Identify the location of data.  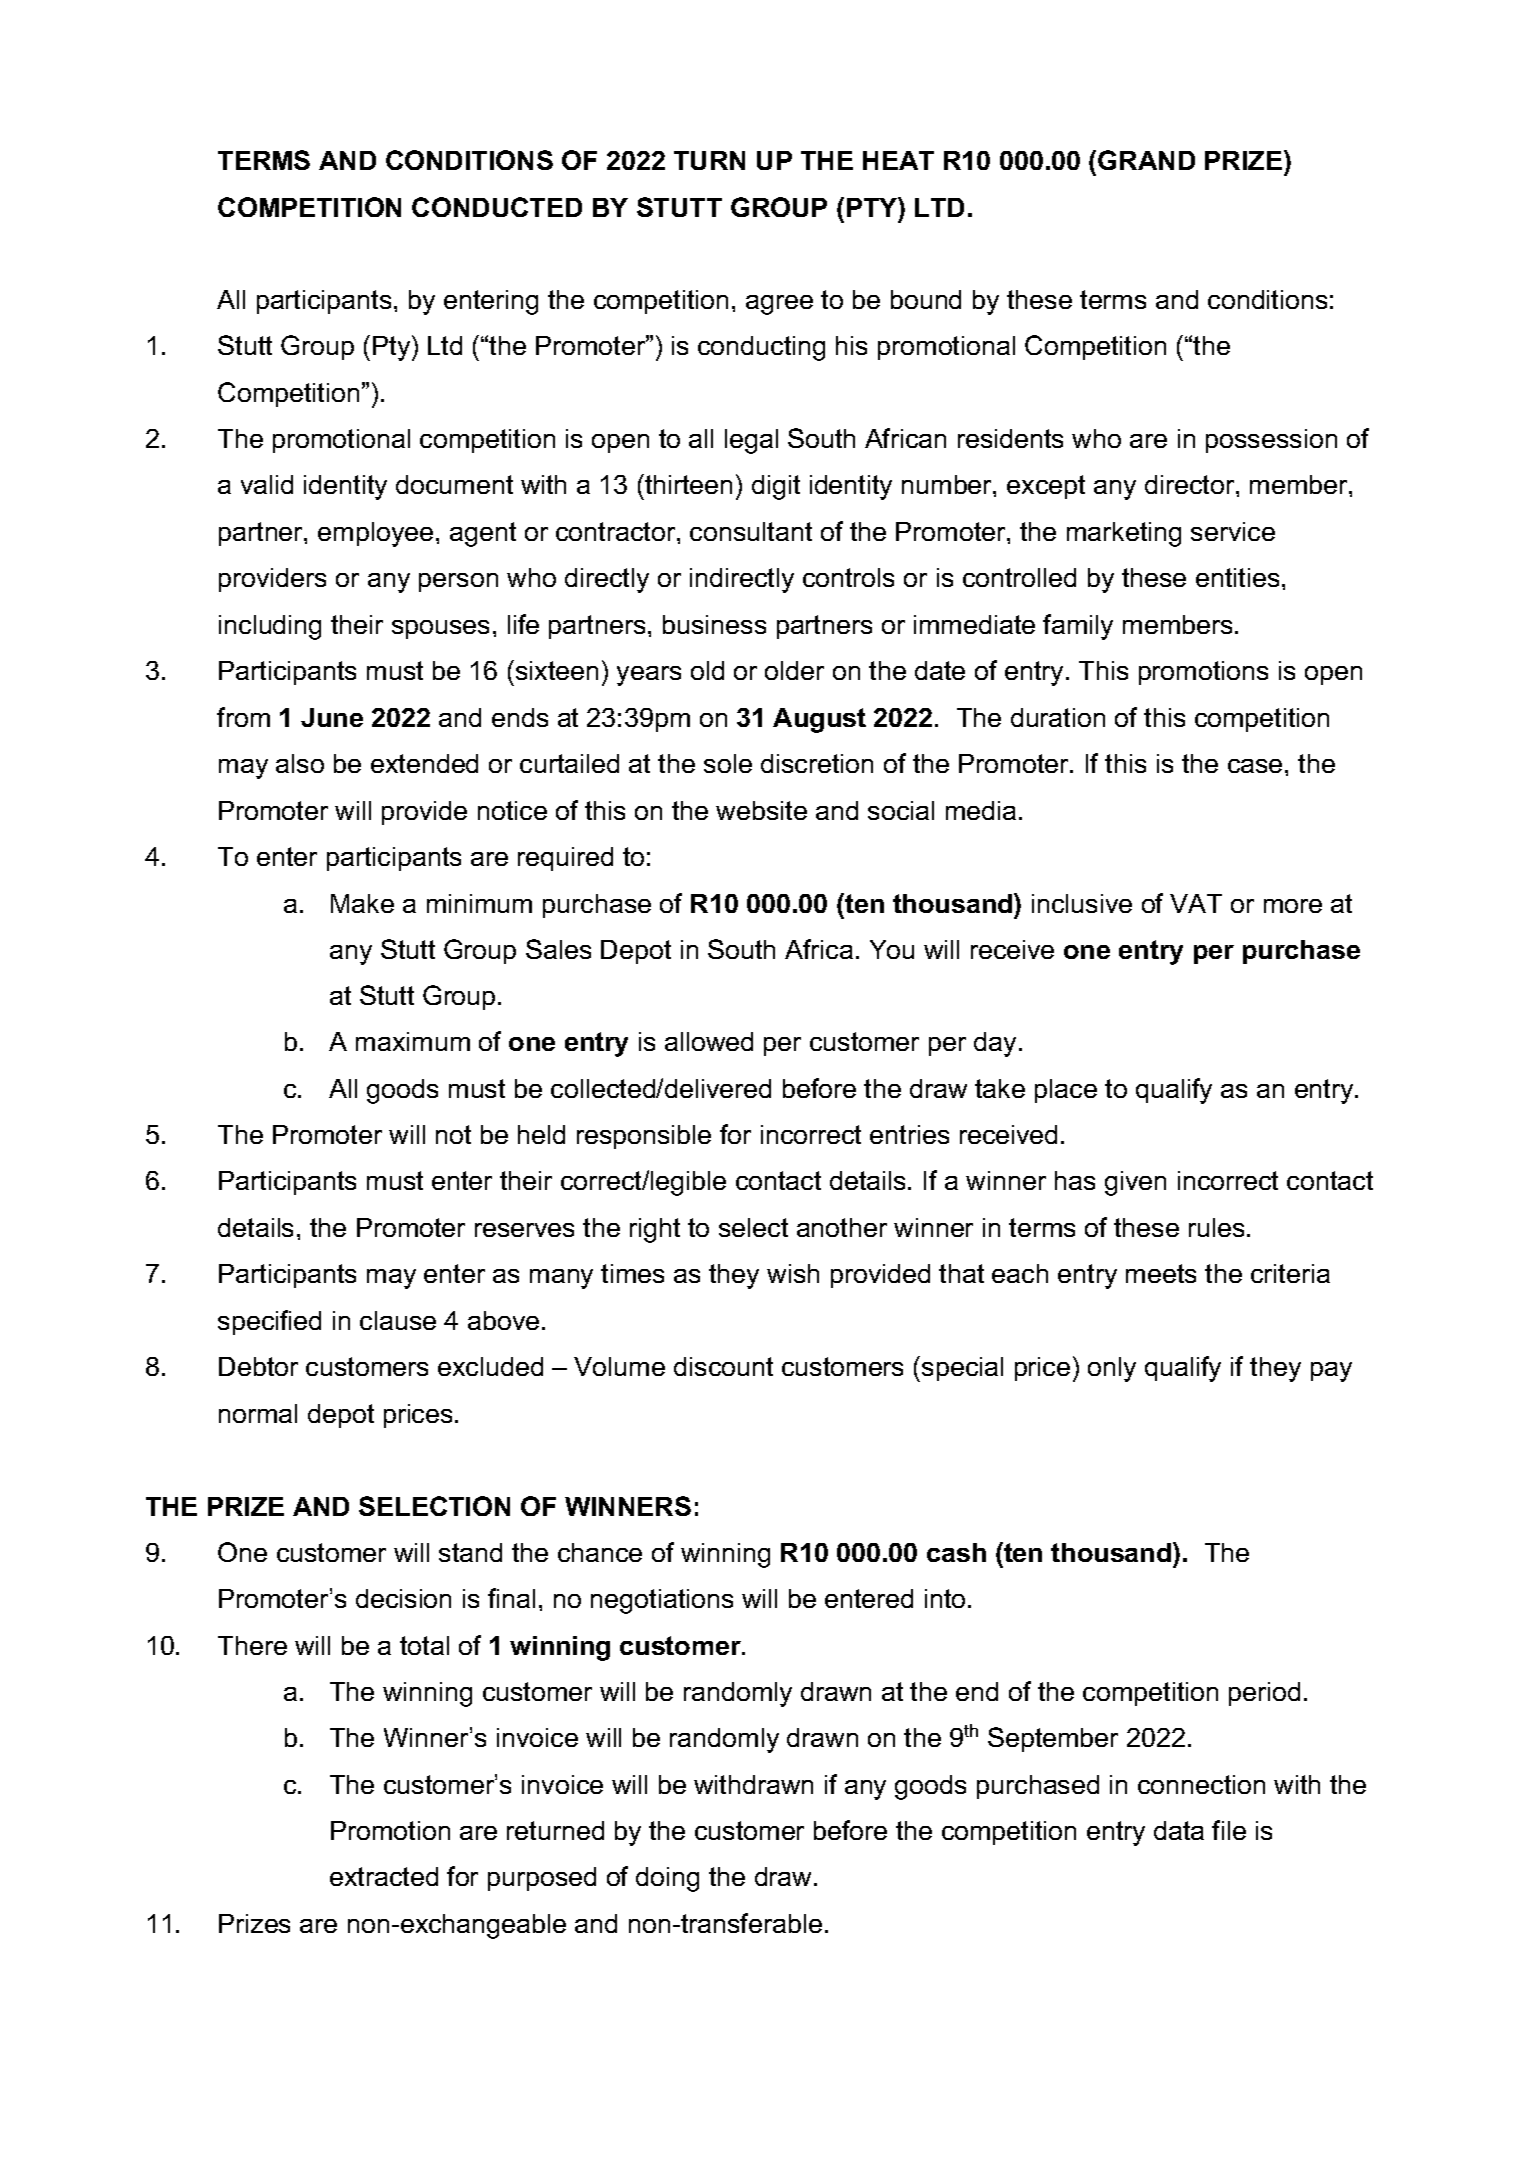
(1179, 1830).
